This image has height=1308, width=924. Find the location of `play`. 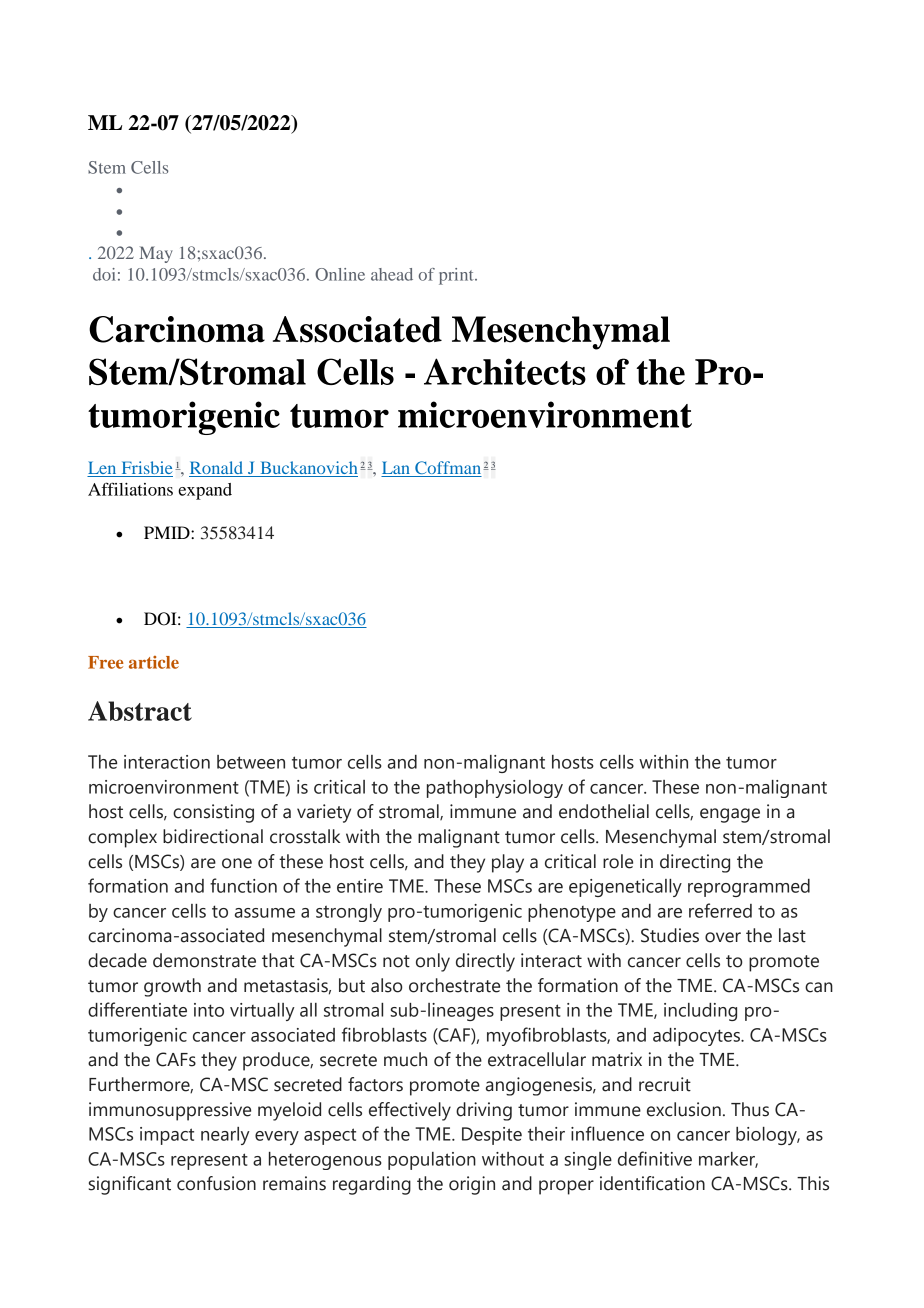

play is located at coordinates (508, 863).
